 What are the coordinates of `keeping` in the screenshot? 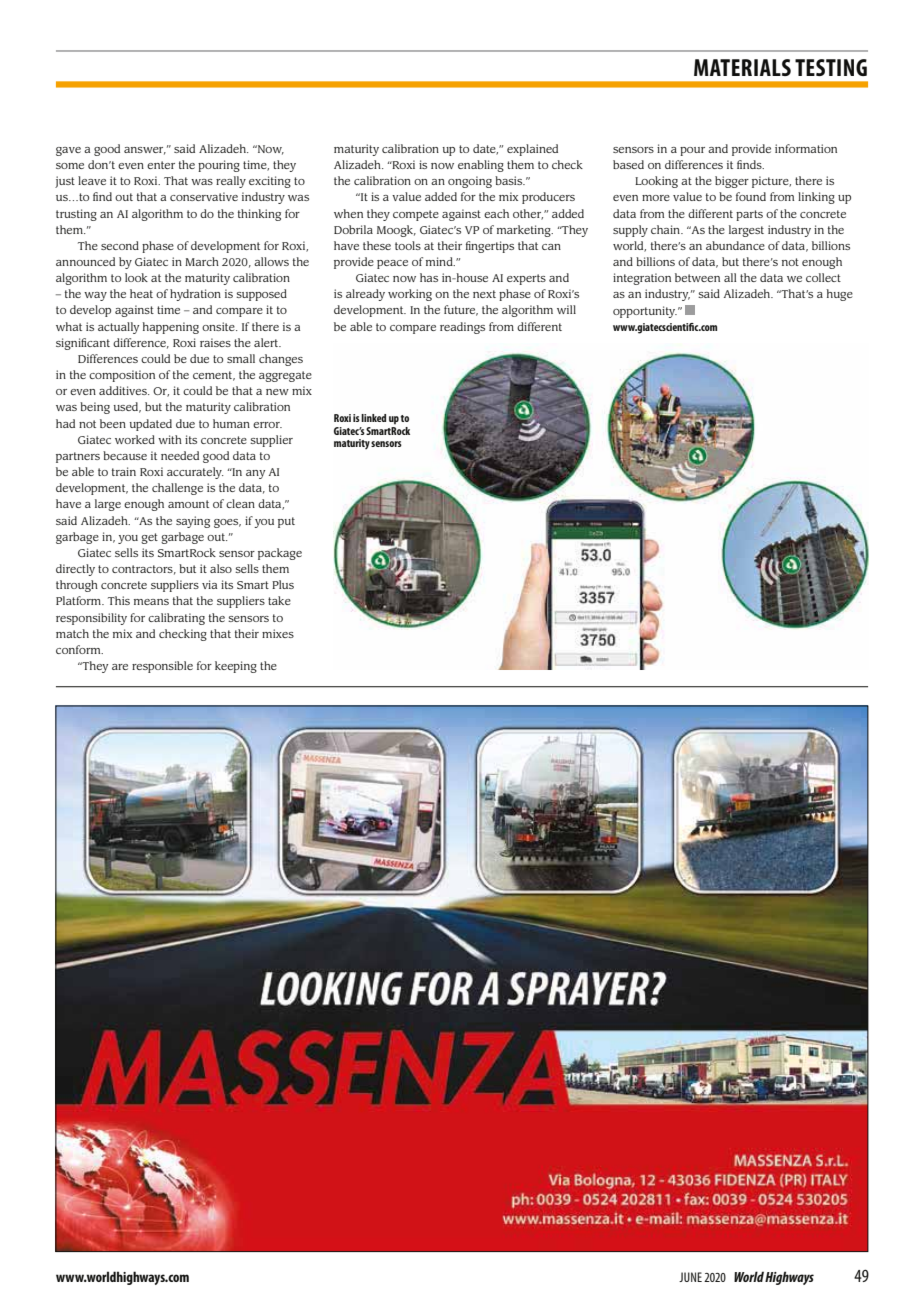 It's located at (236, 667).
